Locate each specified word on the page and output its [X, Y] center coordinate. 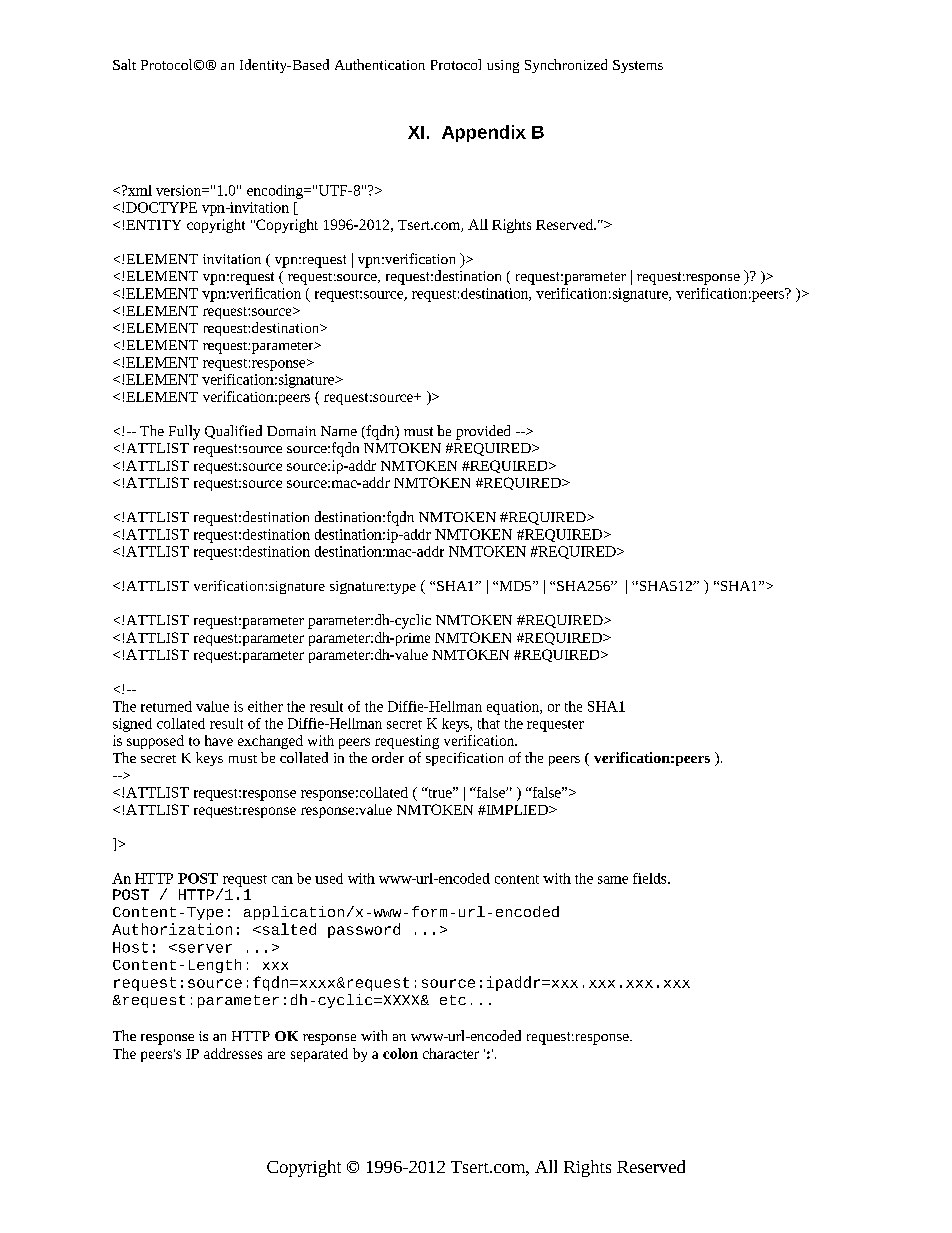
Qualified [233, 432]
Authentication [380, 64]
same [613, 880]
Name [339, 431]
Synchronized [566, 66]
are [276, 1055]
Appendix [484, 133]
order [388, 757]
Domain [291, 431]
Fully [184, 432]
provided [483, 432]
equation [514, 708]
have [219, 740]
